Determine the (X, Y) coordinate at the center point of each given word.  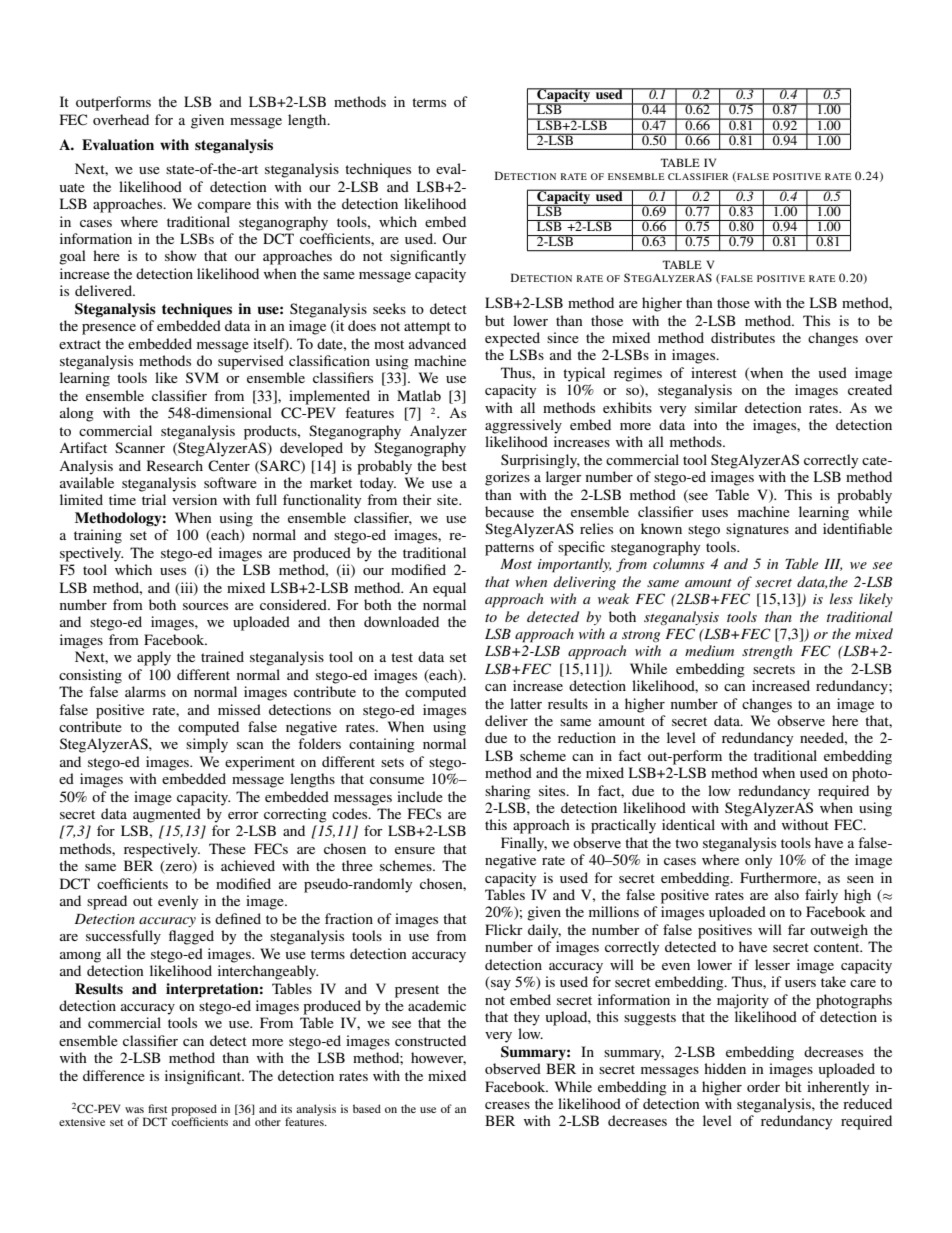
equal (449, 589)
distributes (743, 337)
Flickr (504, 929)
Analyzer (438, 432)
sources (205, 606)
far (796, 929)
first (157, 1108)
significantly (428, 257)
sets (392, 762)
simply (207, 745)
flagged (191, 937)
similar (716, 407)
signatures (757, 530)
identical (688, 824)
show (181, 255)
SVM (202, 377)
